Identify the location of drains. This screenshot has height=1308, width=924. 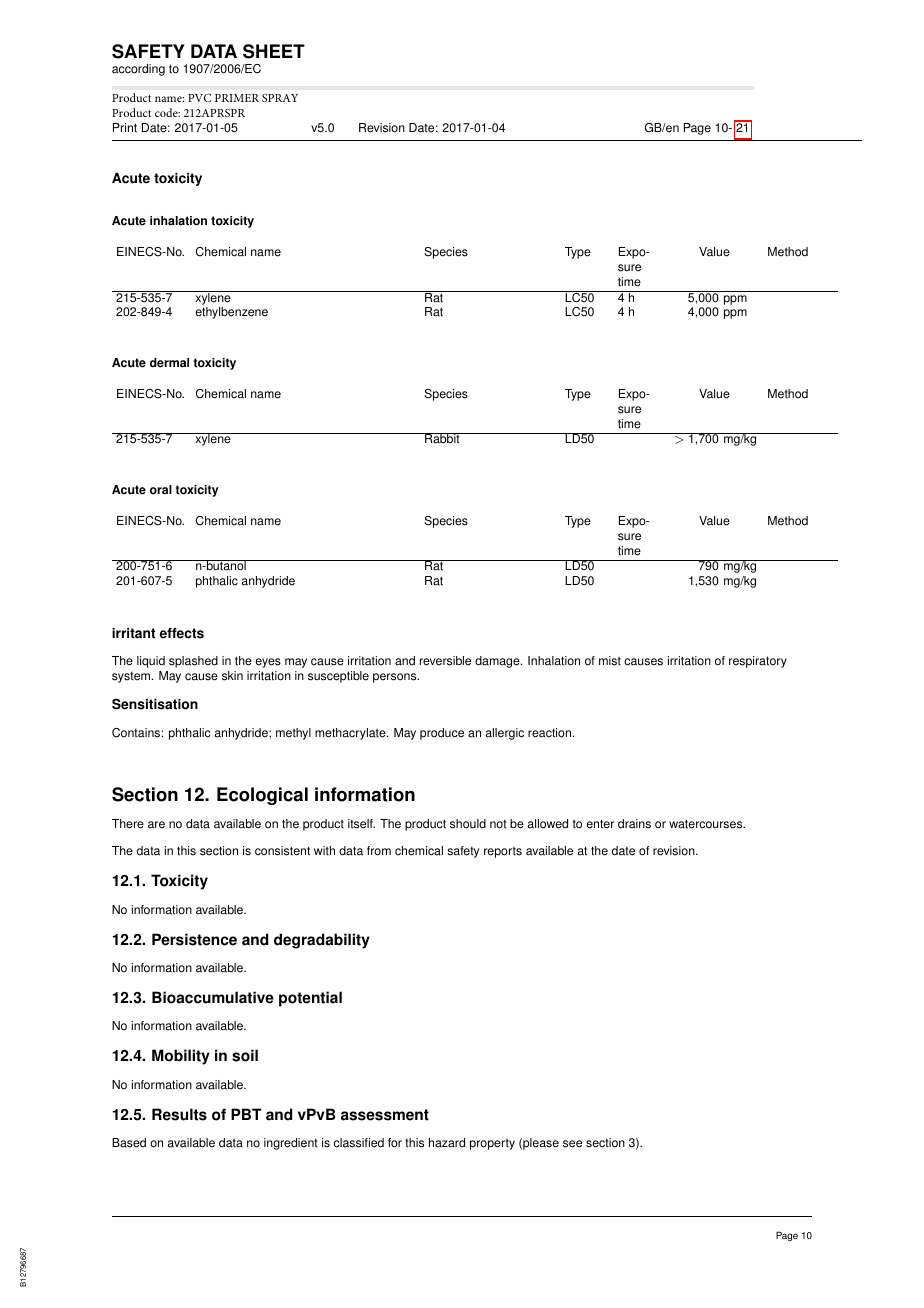
(634, 824).
